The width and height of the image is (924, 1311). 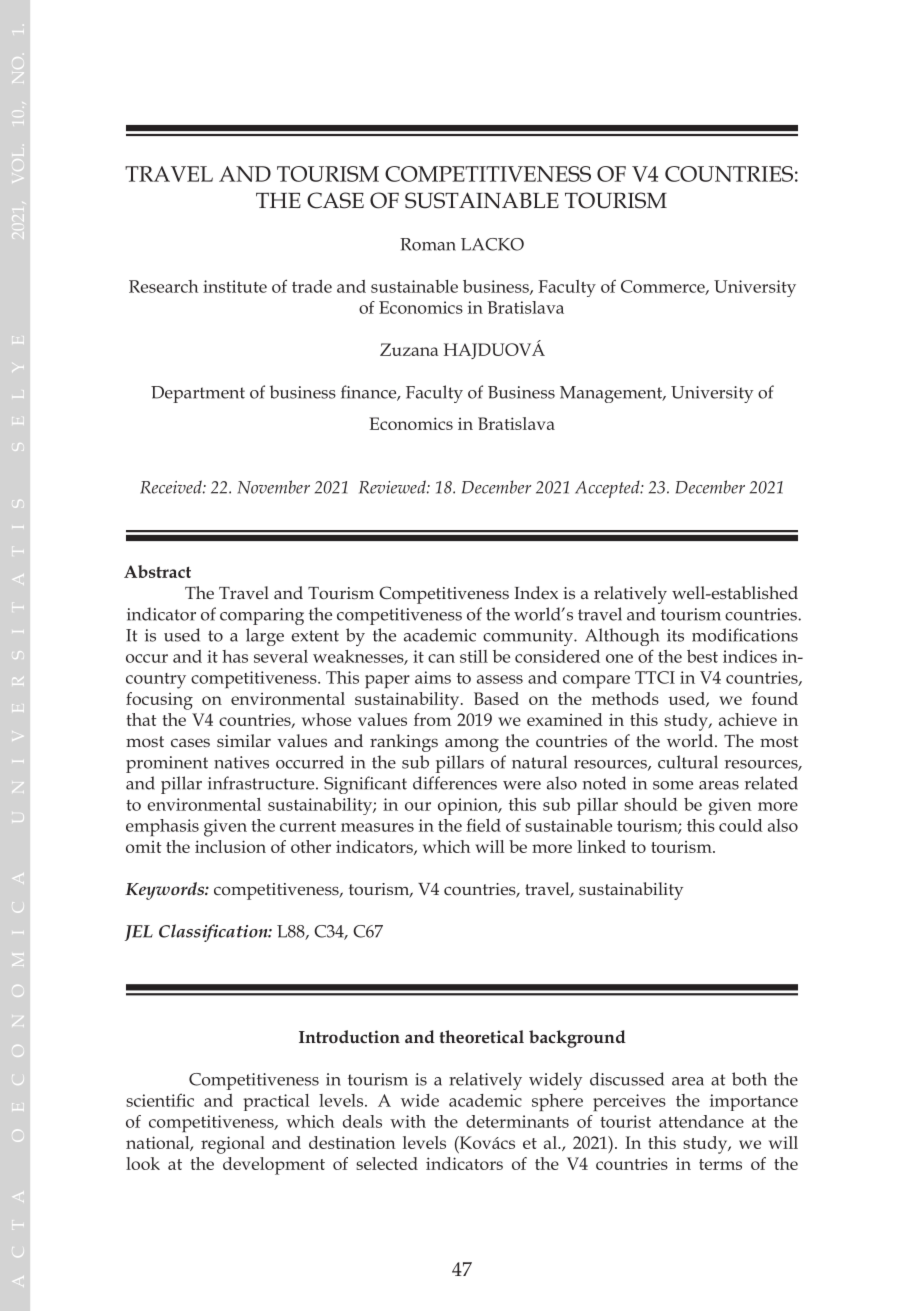 What do you see at coordinates (157, 571) in the image?
I see `Abstract` at bounding box center [157, 571].
